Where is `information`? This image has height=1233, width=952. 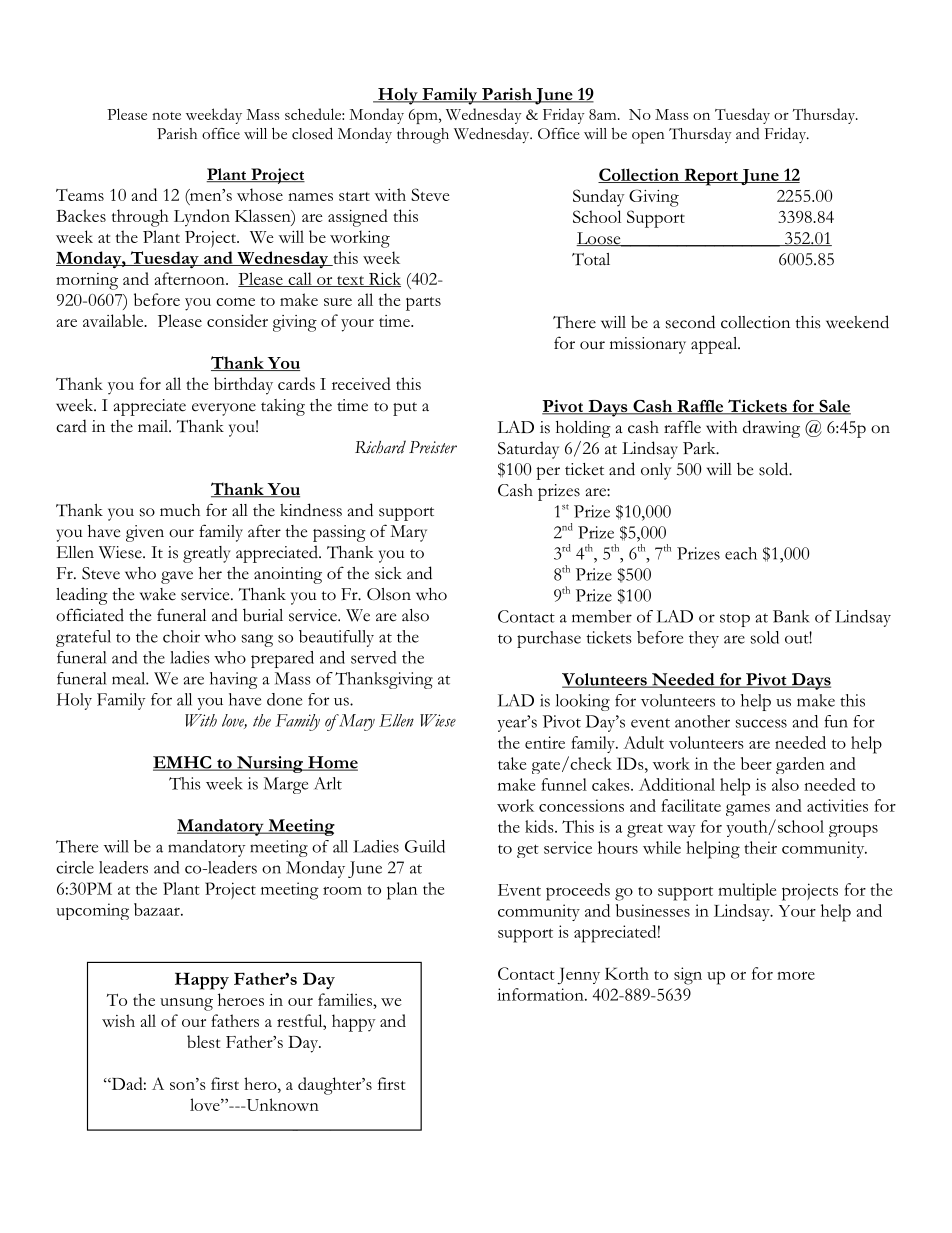 information is located at coordinates (541, 994).
